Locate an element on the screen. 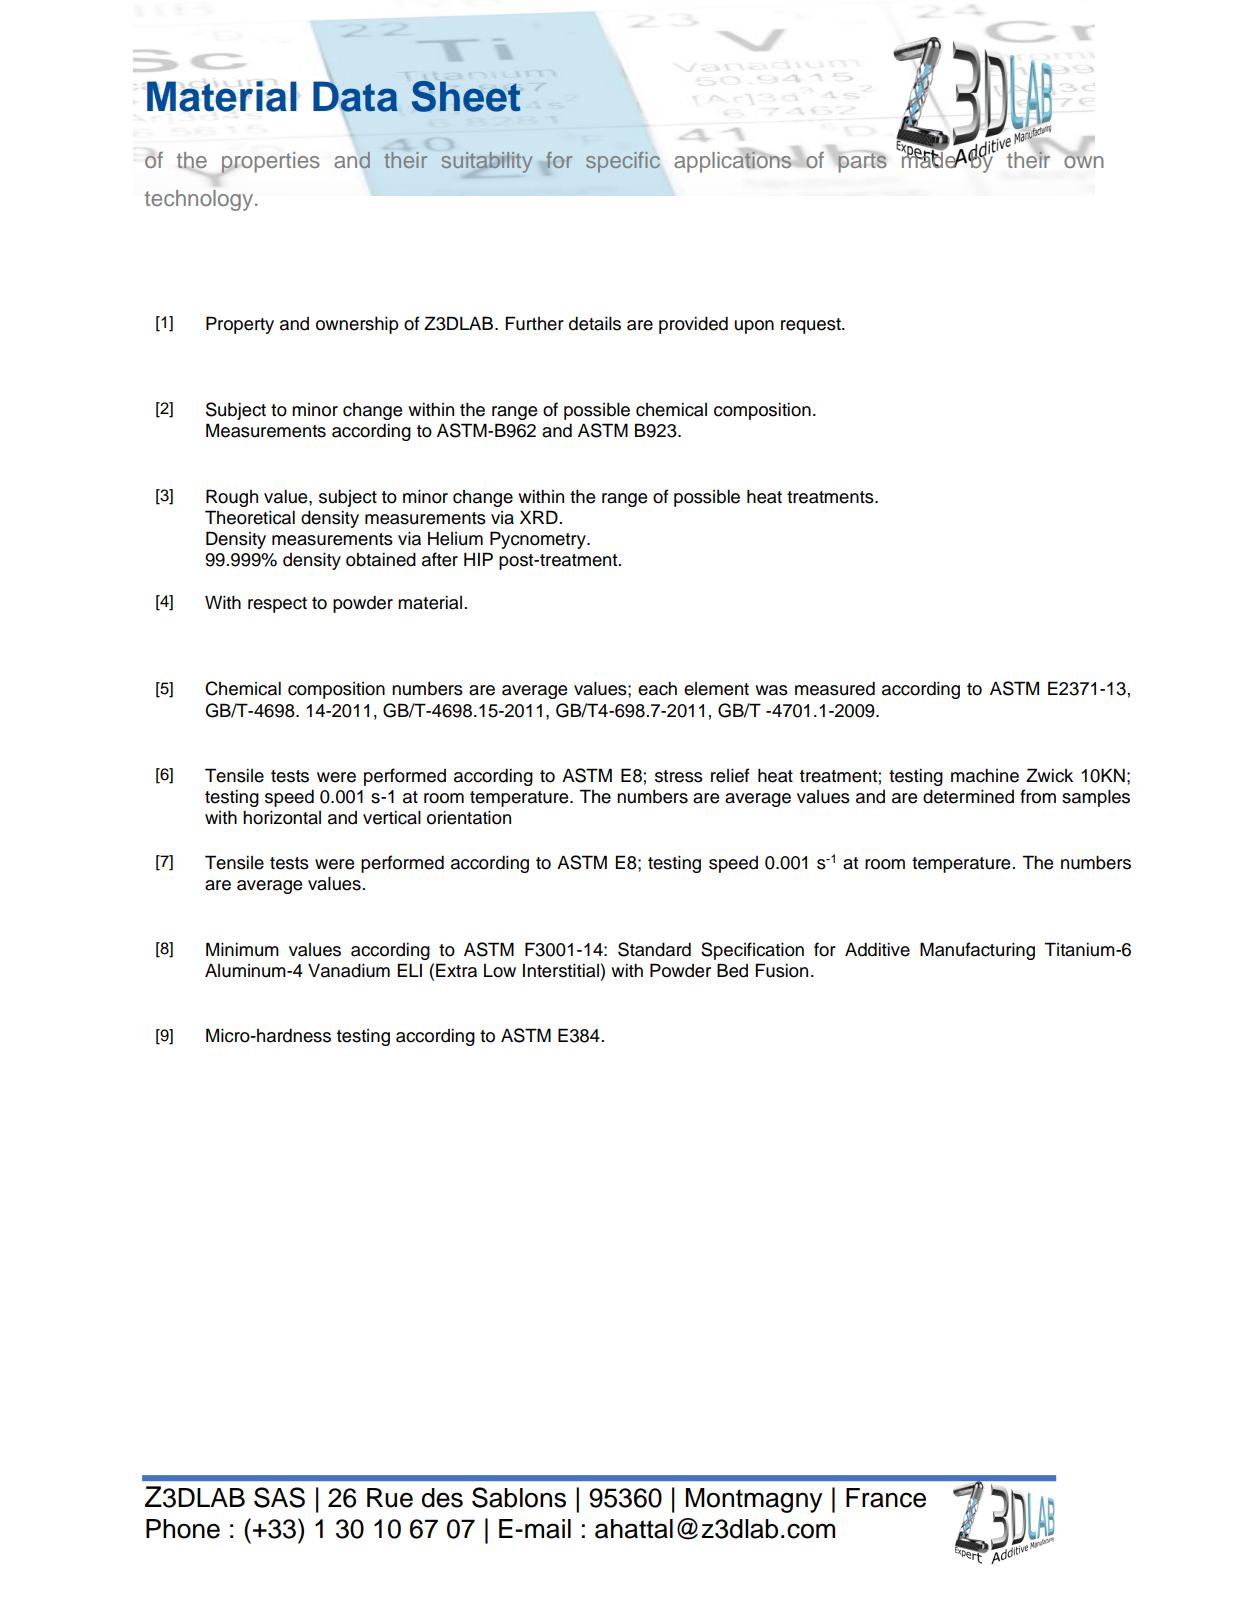 The image size is (1249, 1616). des is located at coordinates (442, 1498).
